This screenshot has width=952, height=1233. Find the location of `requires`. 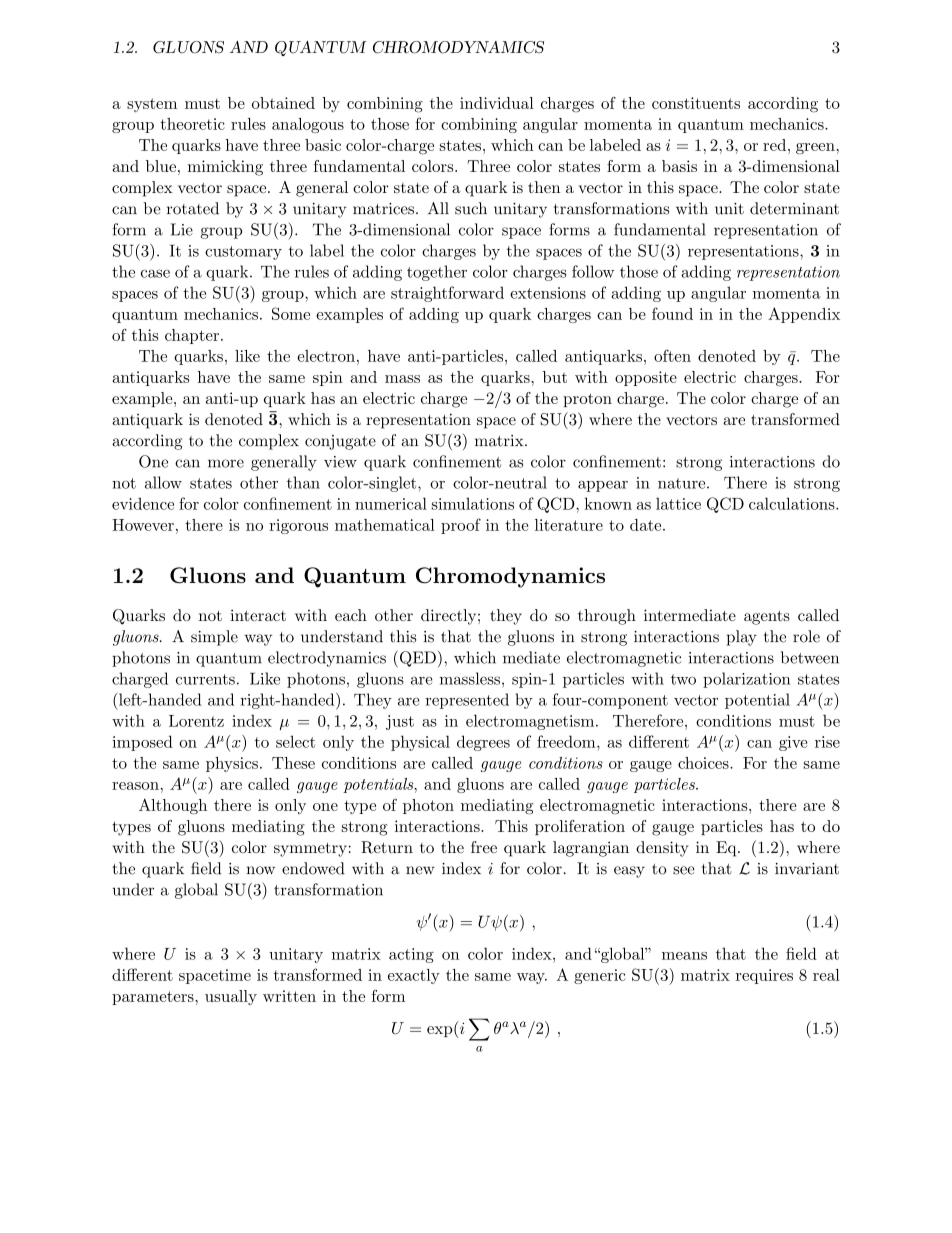

requires is located at coordinates (764, 976).
